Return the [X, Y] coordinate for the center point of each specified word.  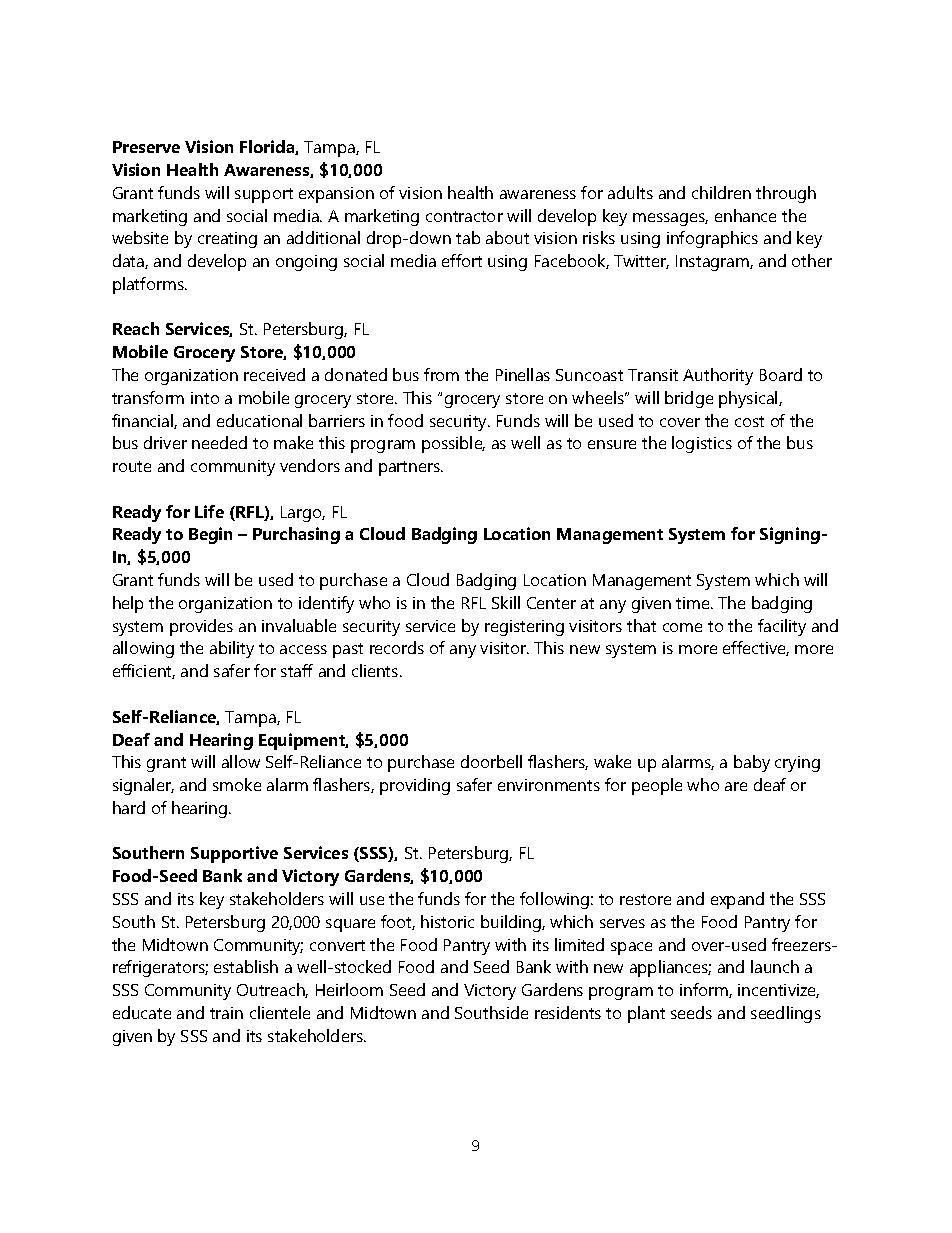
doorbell [491, 761]
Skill [506, 602]
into [205, 398]
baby [752, 763]
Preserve [146, 147]
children [721, 192]
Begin [210, 535]
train [226, 1013]
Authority [718, 376]
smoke [237, 784]
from [441, 374]
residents [568, 1012]
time [694, 603]
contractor [464, 216]
